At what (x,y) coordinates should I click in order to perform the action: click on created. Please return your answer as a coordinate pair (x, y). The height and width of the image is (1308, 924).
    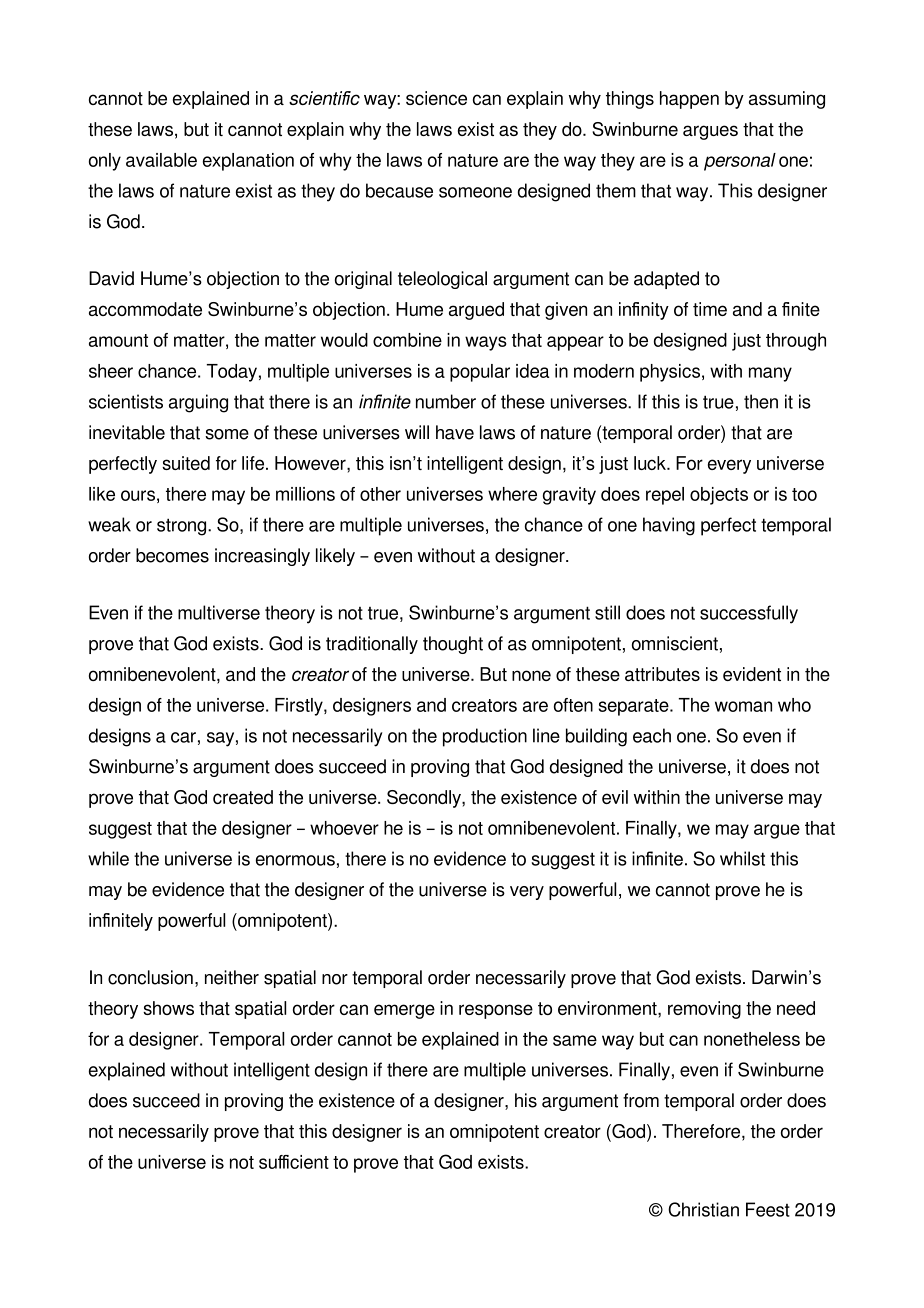
    Looking at the image, I should click on (243, 797).
